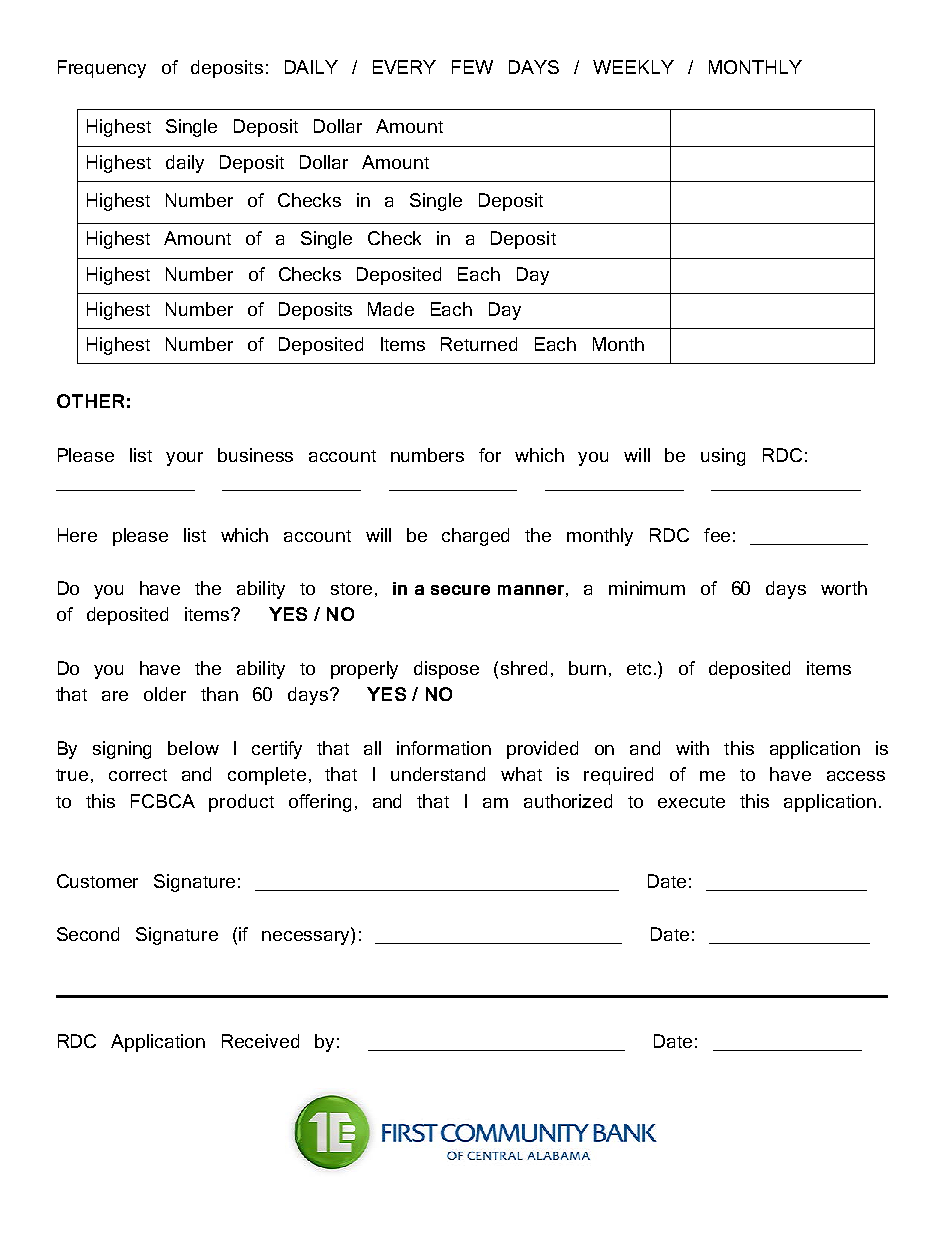  I want to click on older, so click(165, 694).
